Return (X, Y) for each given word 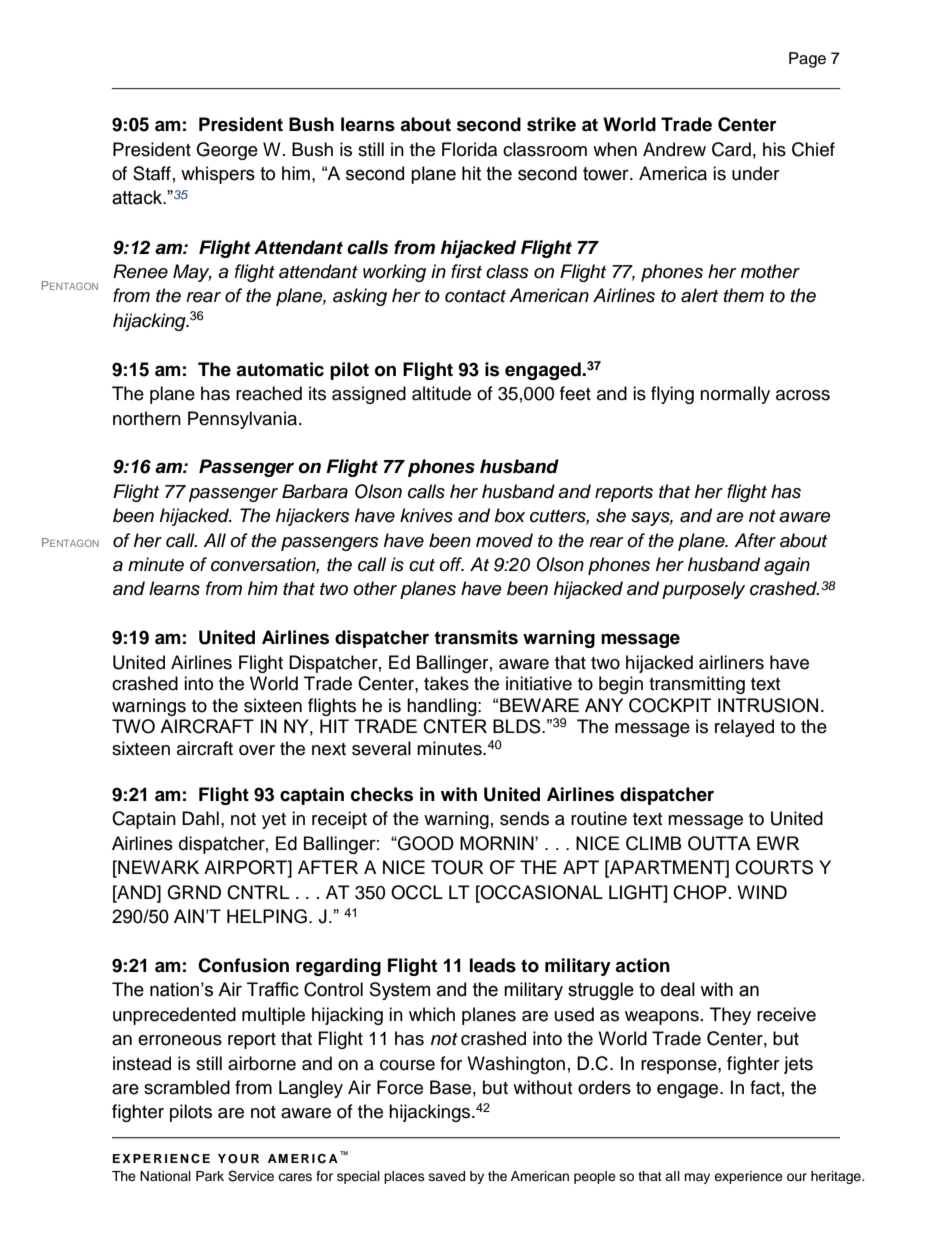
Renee (140, 271)
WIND (762, 892)
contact (475, 296)
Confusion (243, 965)
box (509, 515)
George (227, 151)
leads (493, 965)
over (257, 750)
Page (807, 60)
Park (210, 1176)
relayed (744, 728)
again (787, 566)
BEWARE (539, 705)
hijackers (313, 517)
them (744, 295)
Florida (469, 149)
